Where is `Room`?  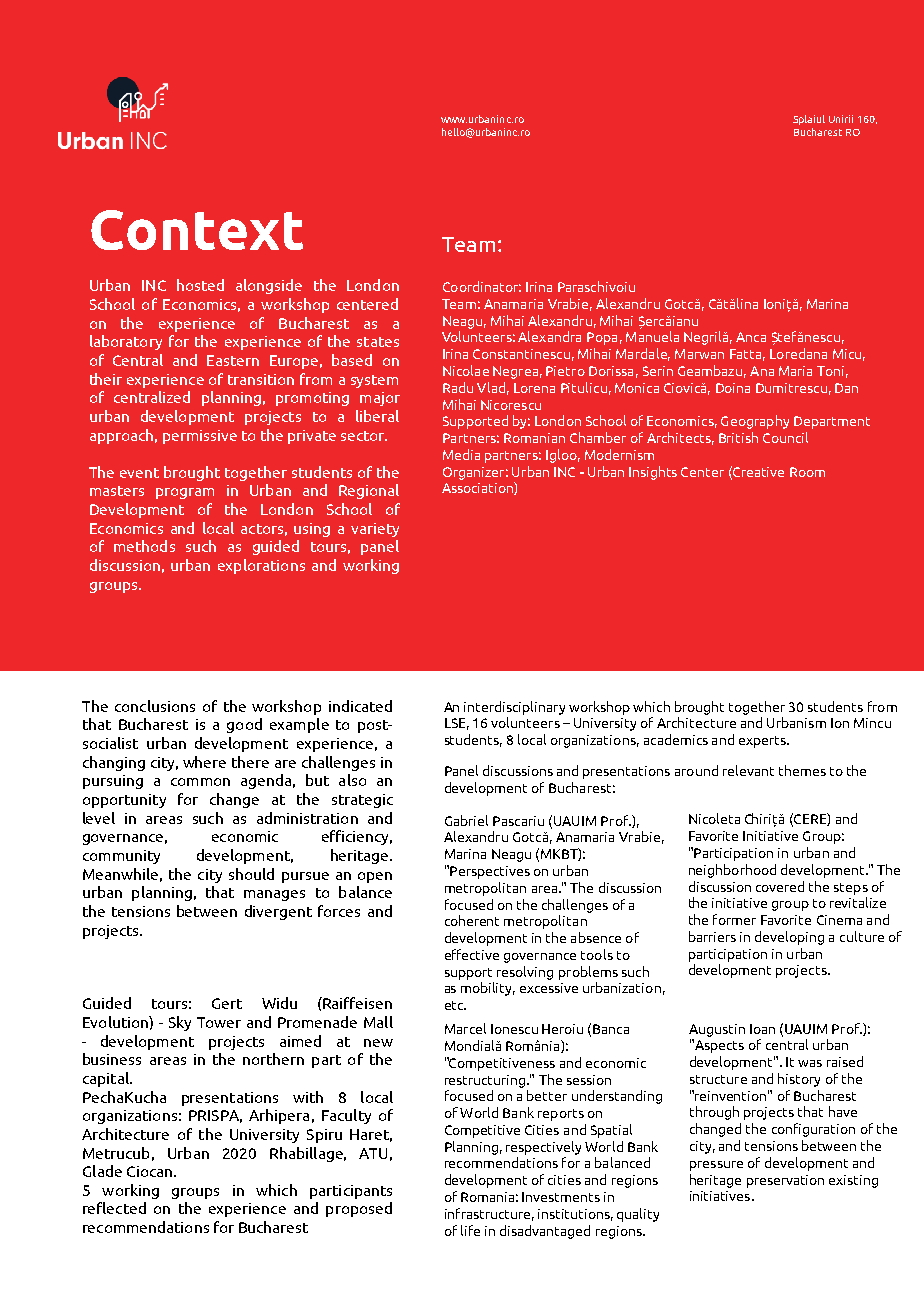 Room is located at coordinates (807, 472).
